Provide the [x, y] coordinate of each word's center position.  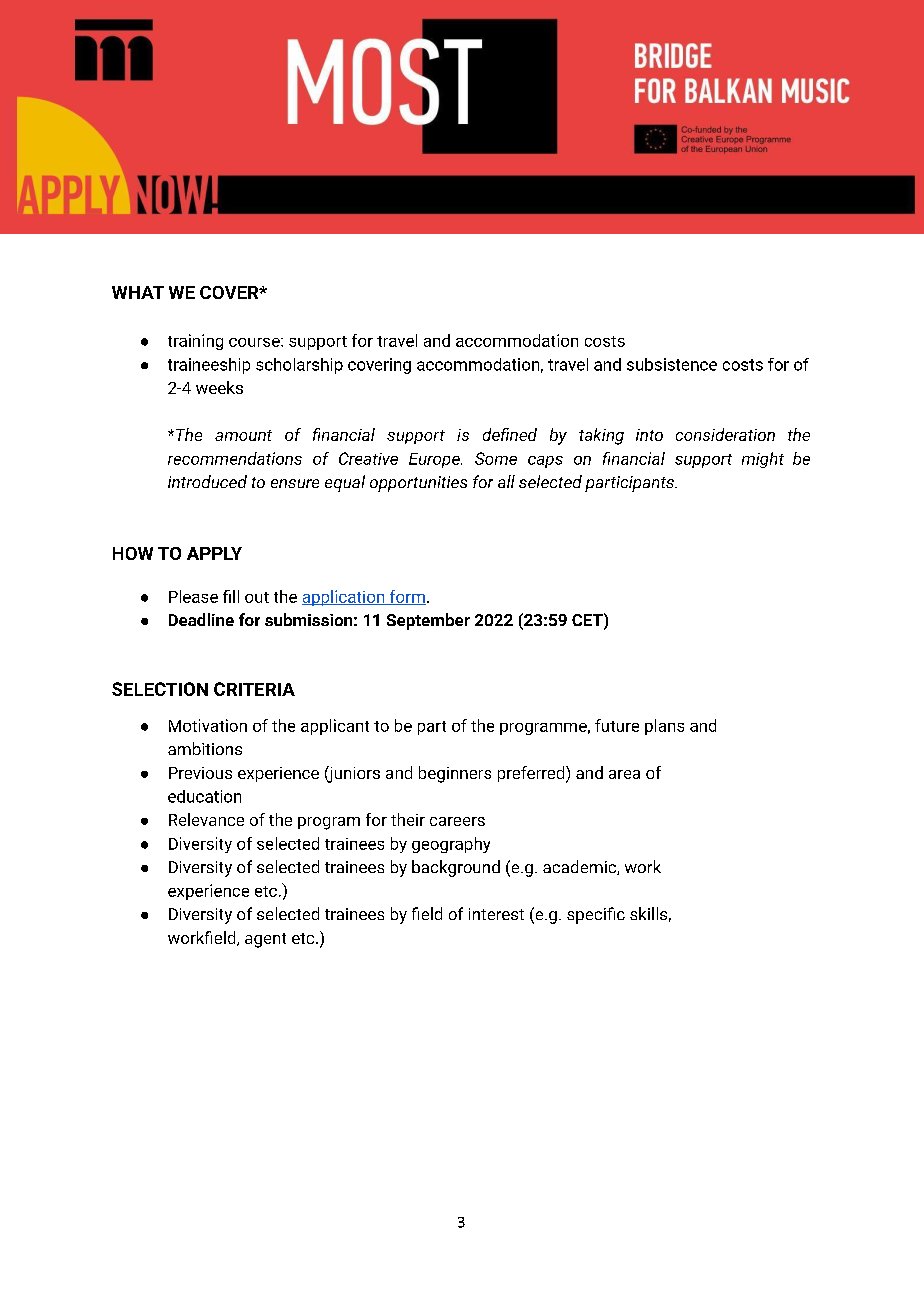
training [195, 342]
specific [596, 915]
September [428, 621]
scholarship [299, 366]
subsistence [672, 364]
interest [496, 914]
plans [664, 727]
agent [265, 940]
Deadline [201, 619]
